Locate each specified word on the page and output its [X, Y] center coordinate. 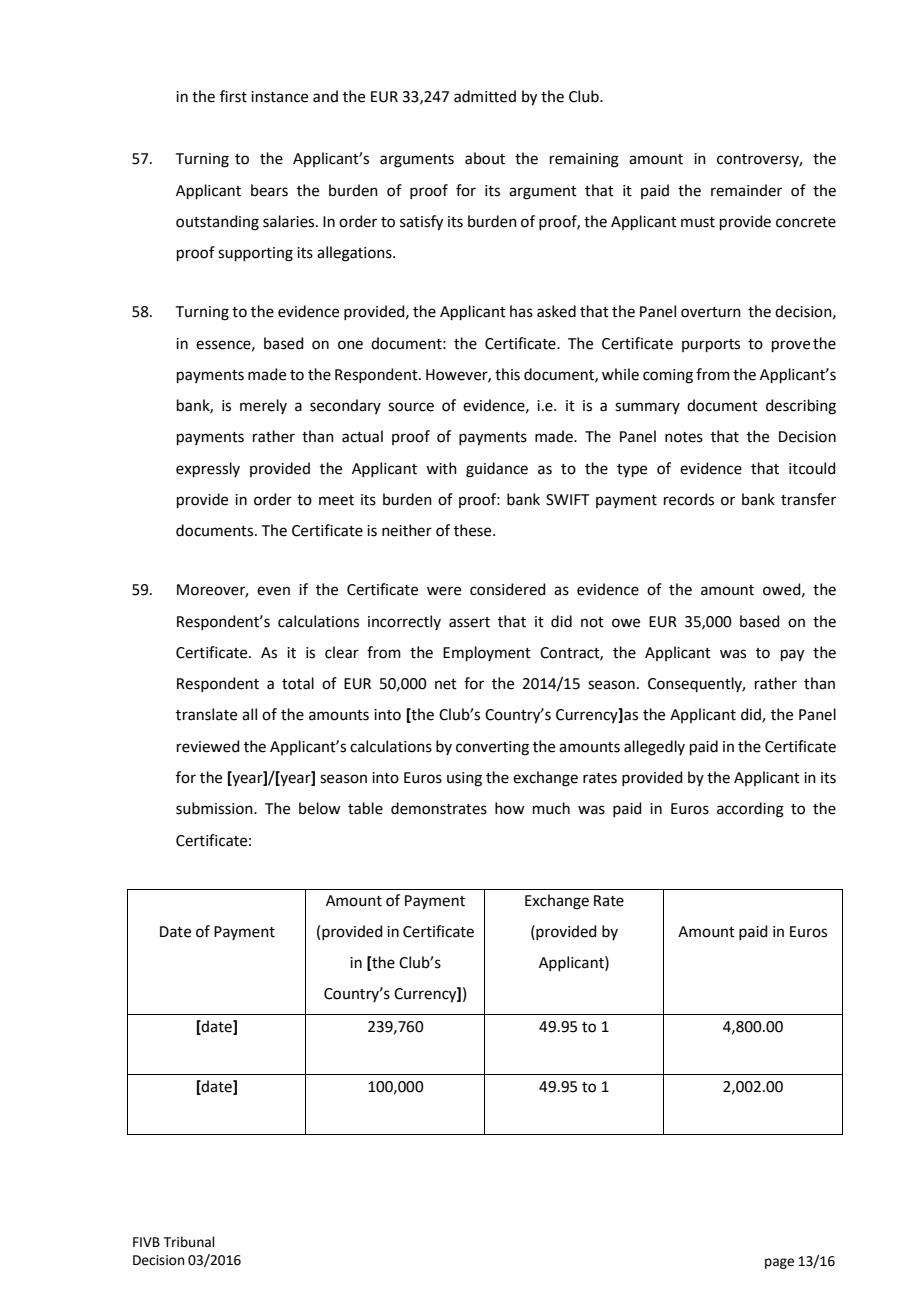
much [551, 808]
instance [279, 97]
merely [263, 406]
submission [215, 808]
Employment [487, 653]
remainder [746, 190]
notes [684, 437]
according [750, 810]
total [298, 683]
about [485, 158]
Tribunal [189, 1242]
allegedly [654, 748]
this [507, 374]
